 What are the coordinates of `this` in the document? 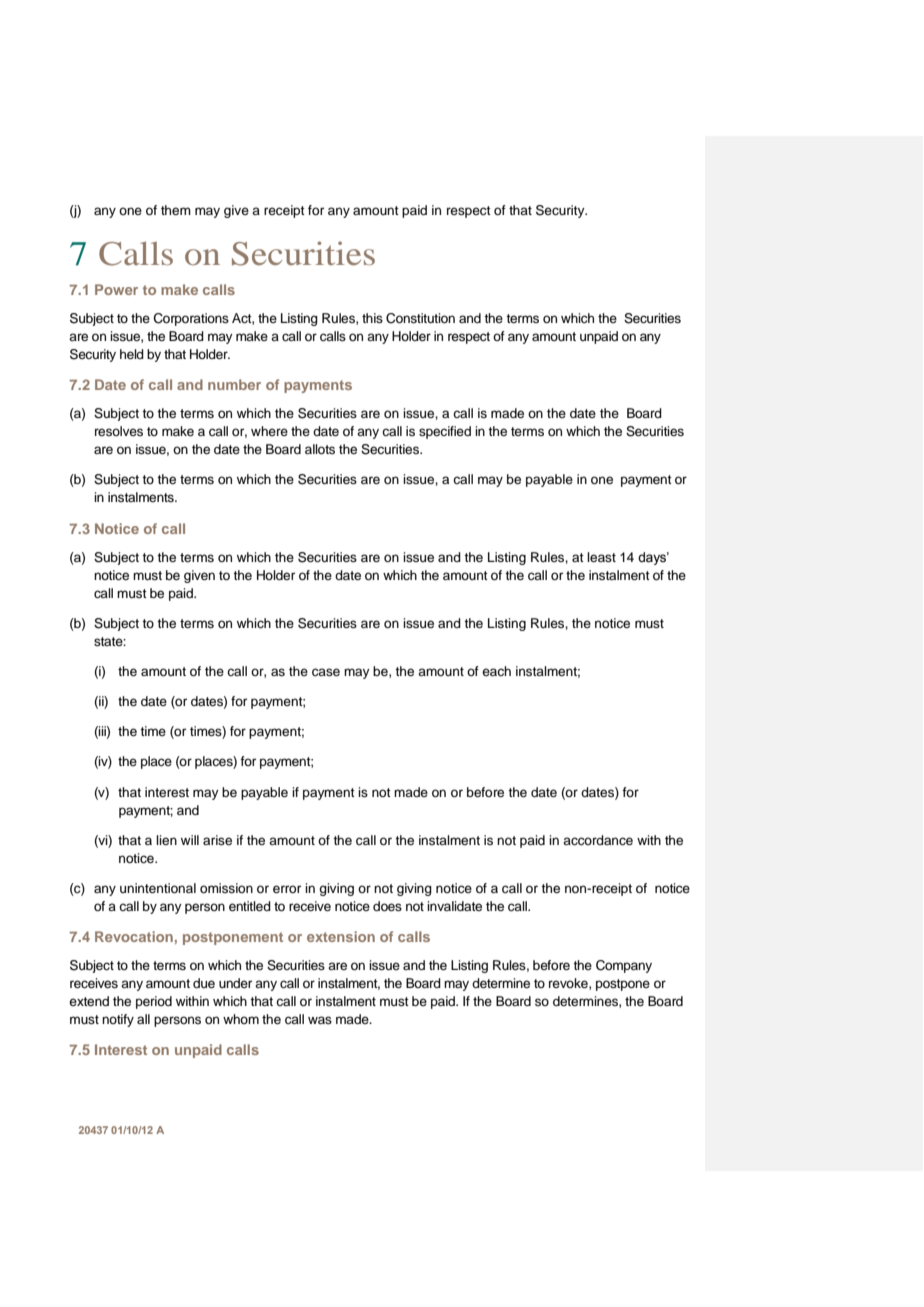 It's located at (372, 318).
